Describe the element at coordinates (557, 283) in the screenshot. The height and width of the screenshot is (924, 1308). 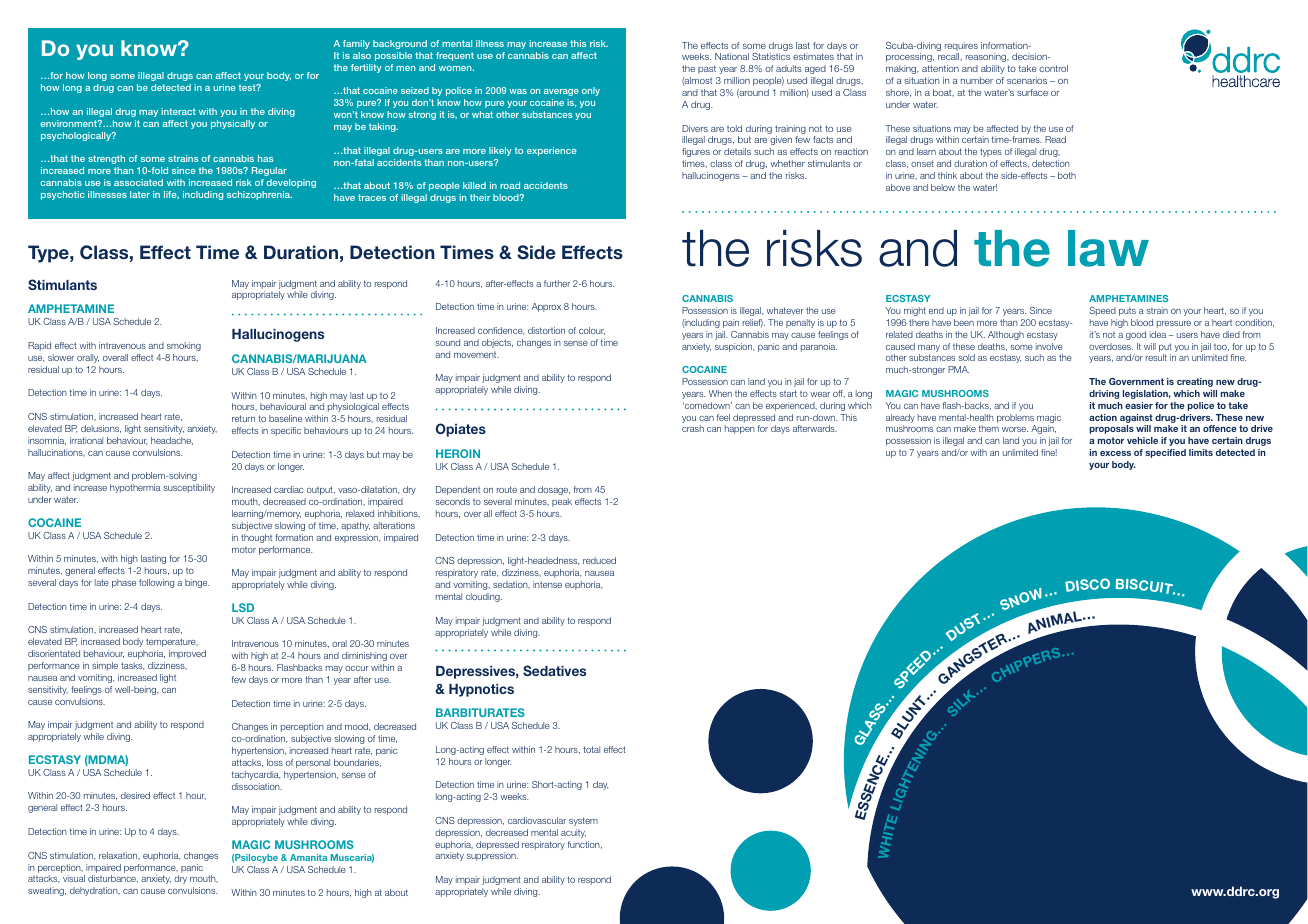
I see `further` at that location.
